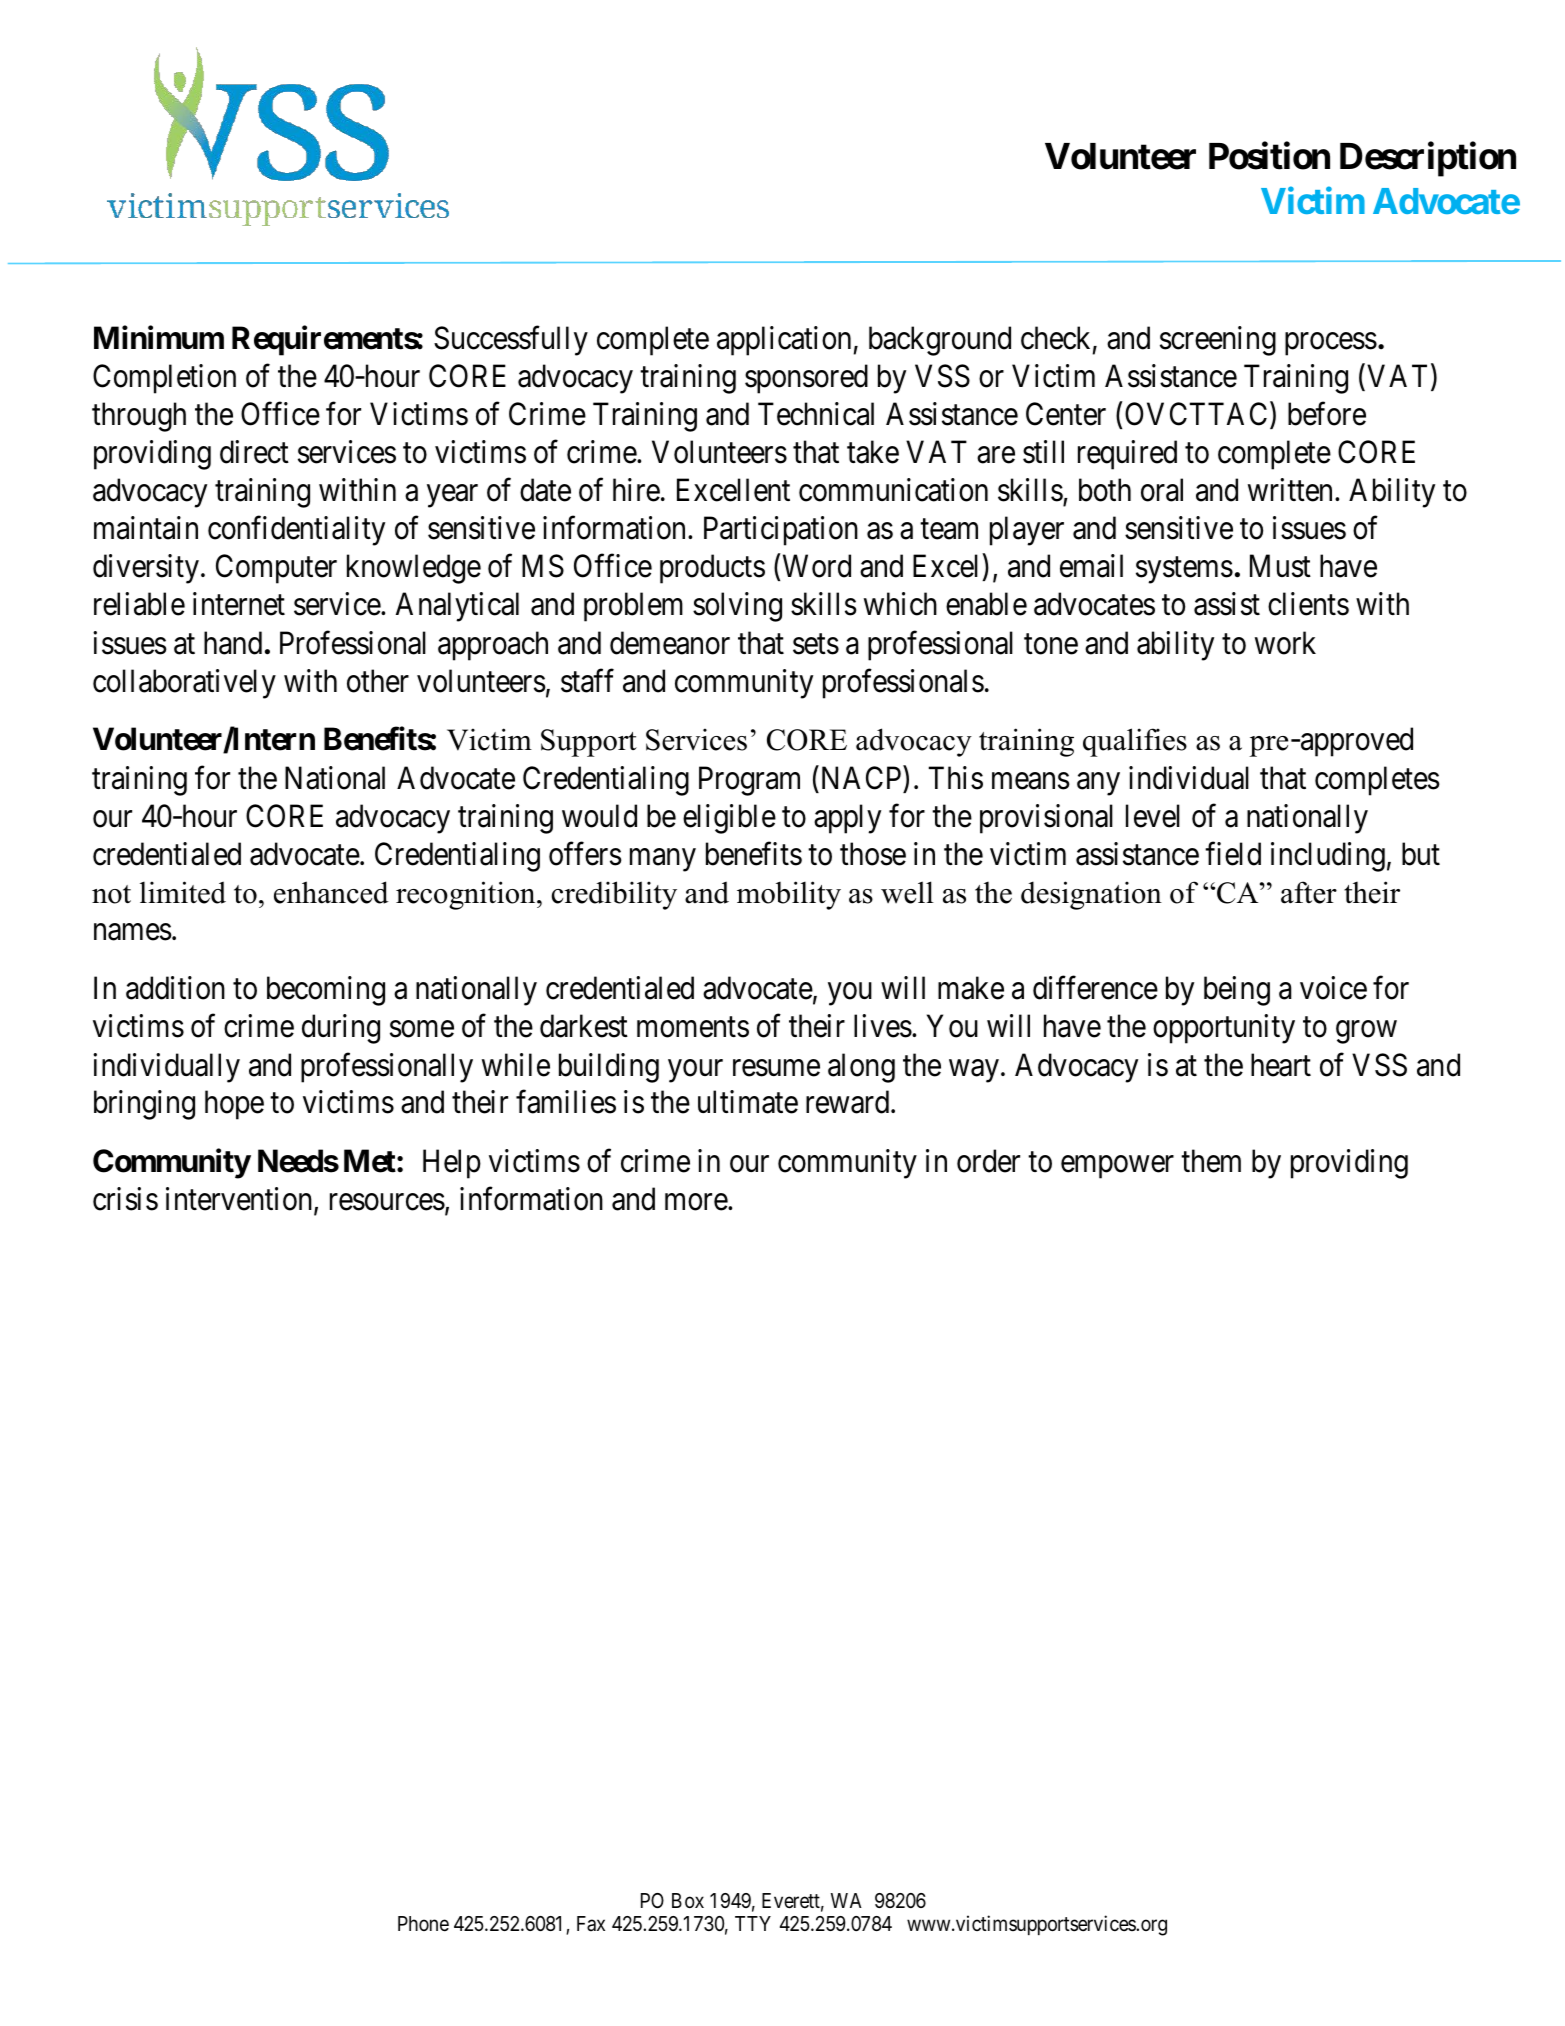 Image resolution: width=1565 pixels, height=2026 pixels. What do you see at coordinates (1211, 1161) in the page?
I see `them` at bounding box center [1211, 1161].
